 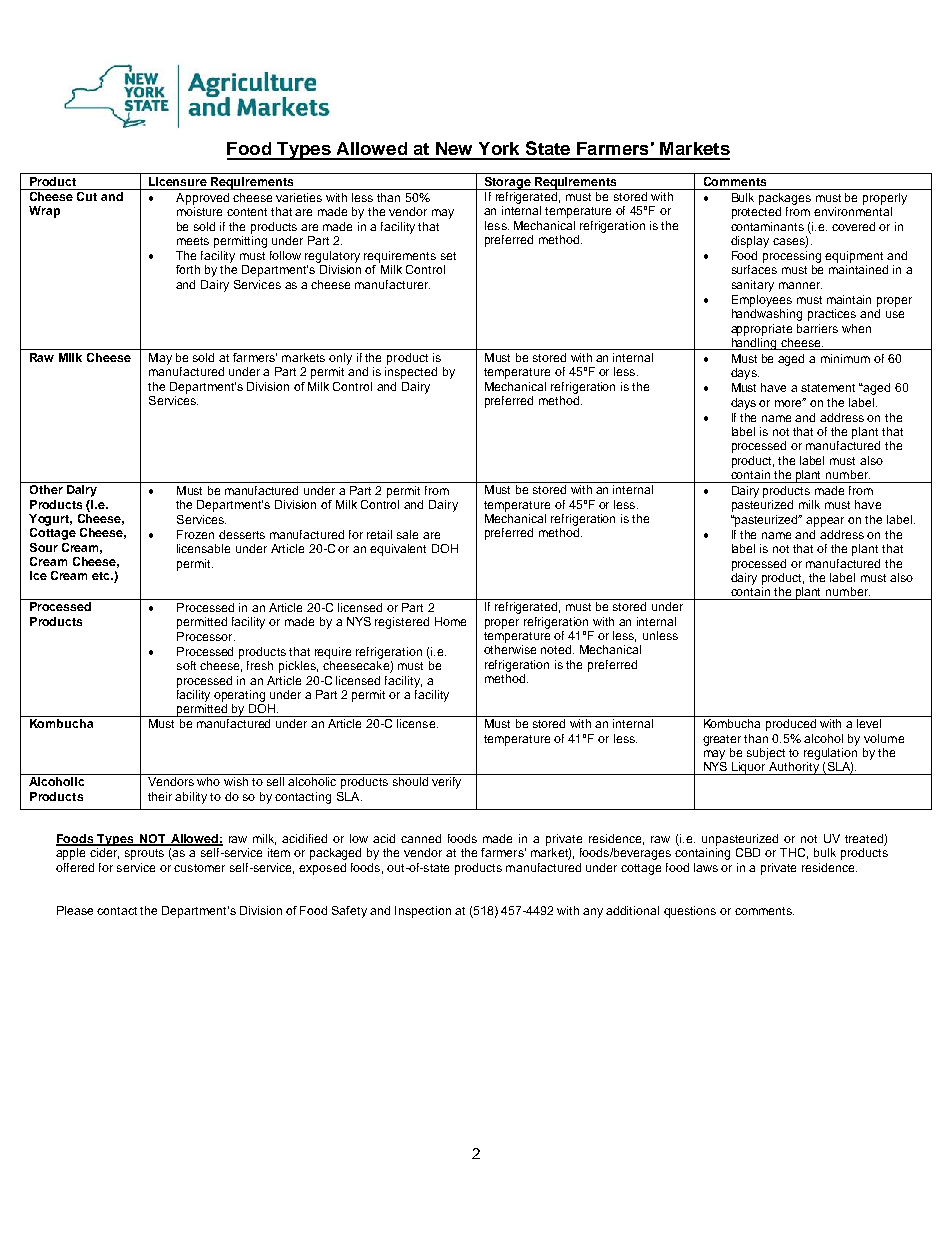 I want to click on moisture, so click(x=199, y=211).
